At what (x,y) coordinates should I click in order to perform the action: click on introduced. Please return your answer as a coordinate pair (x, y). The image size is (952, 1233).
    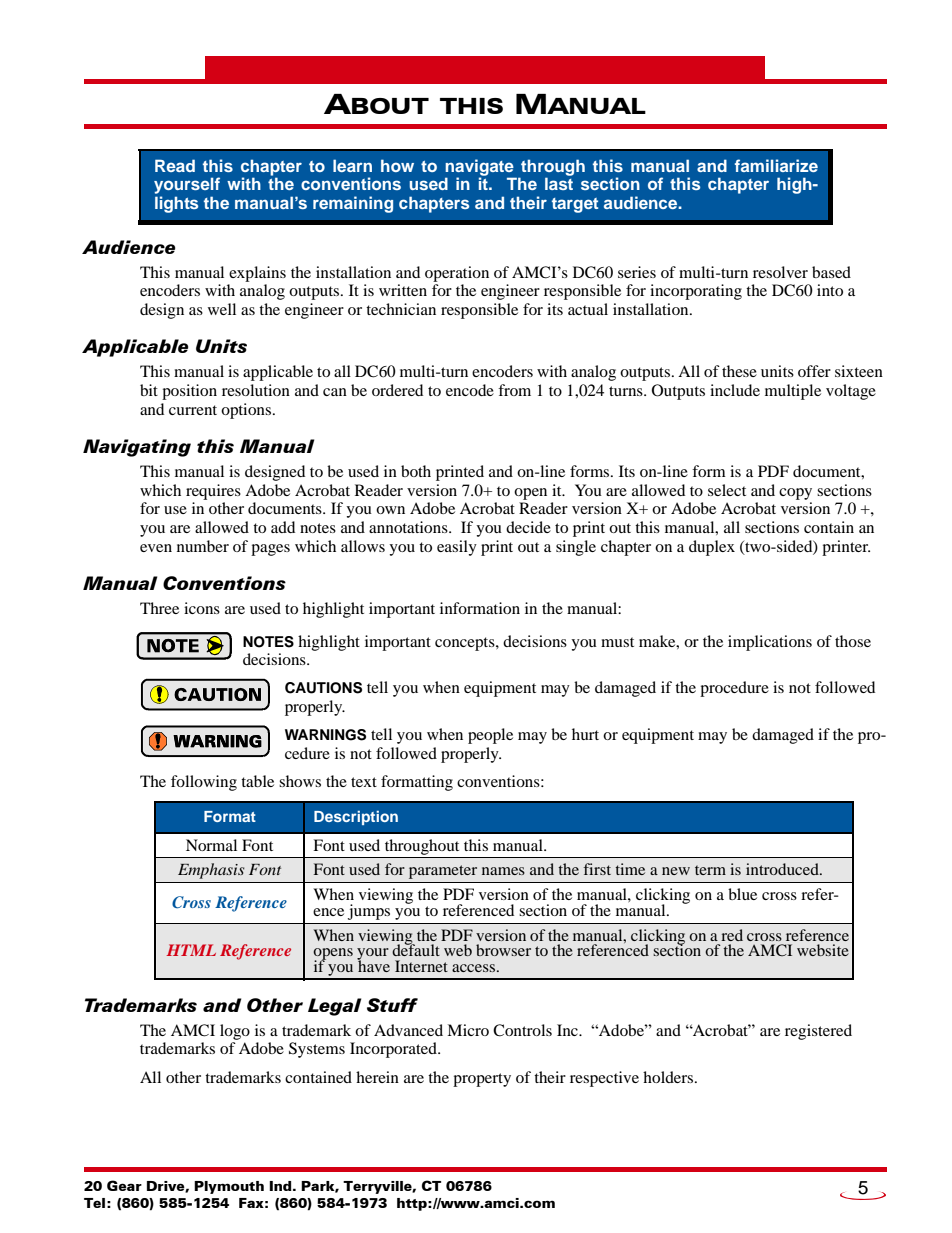
    Looking at the image, I should click on (783, 869).
